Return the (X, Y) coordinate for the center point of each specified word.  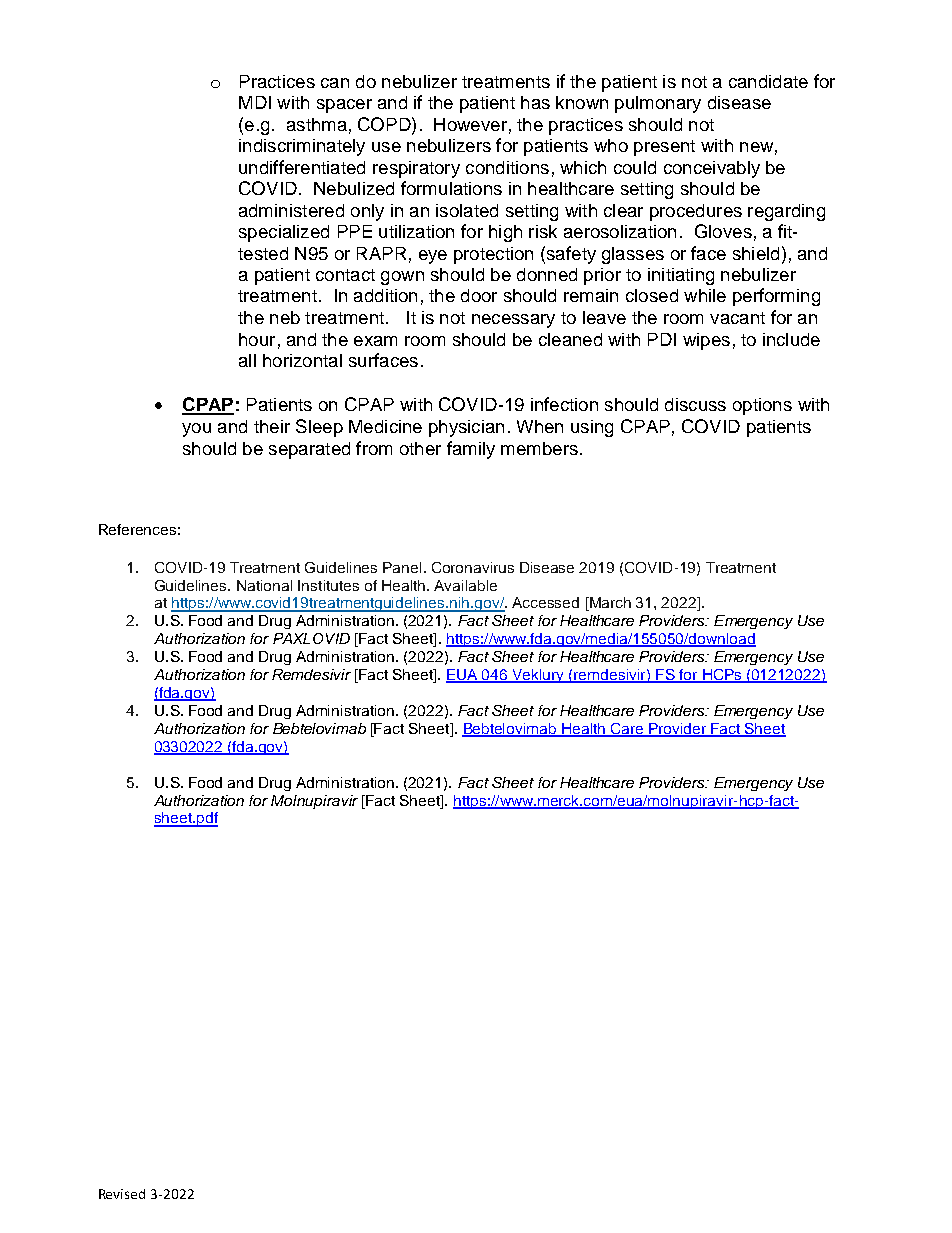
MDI (255, 102)
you (196, 430)
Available (465, 585)
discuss (695, 404)
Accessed (545, 602)
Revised (122, 1194)
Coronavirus (473, 567)
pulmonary (658, 104)
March (609, 604)
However (470, 124)
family (471, 450)
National (264, 585)
